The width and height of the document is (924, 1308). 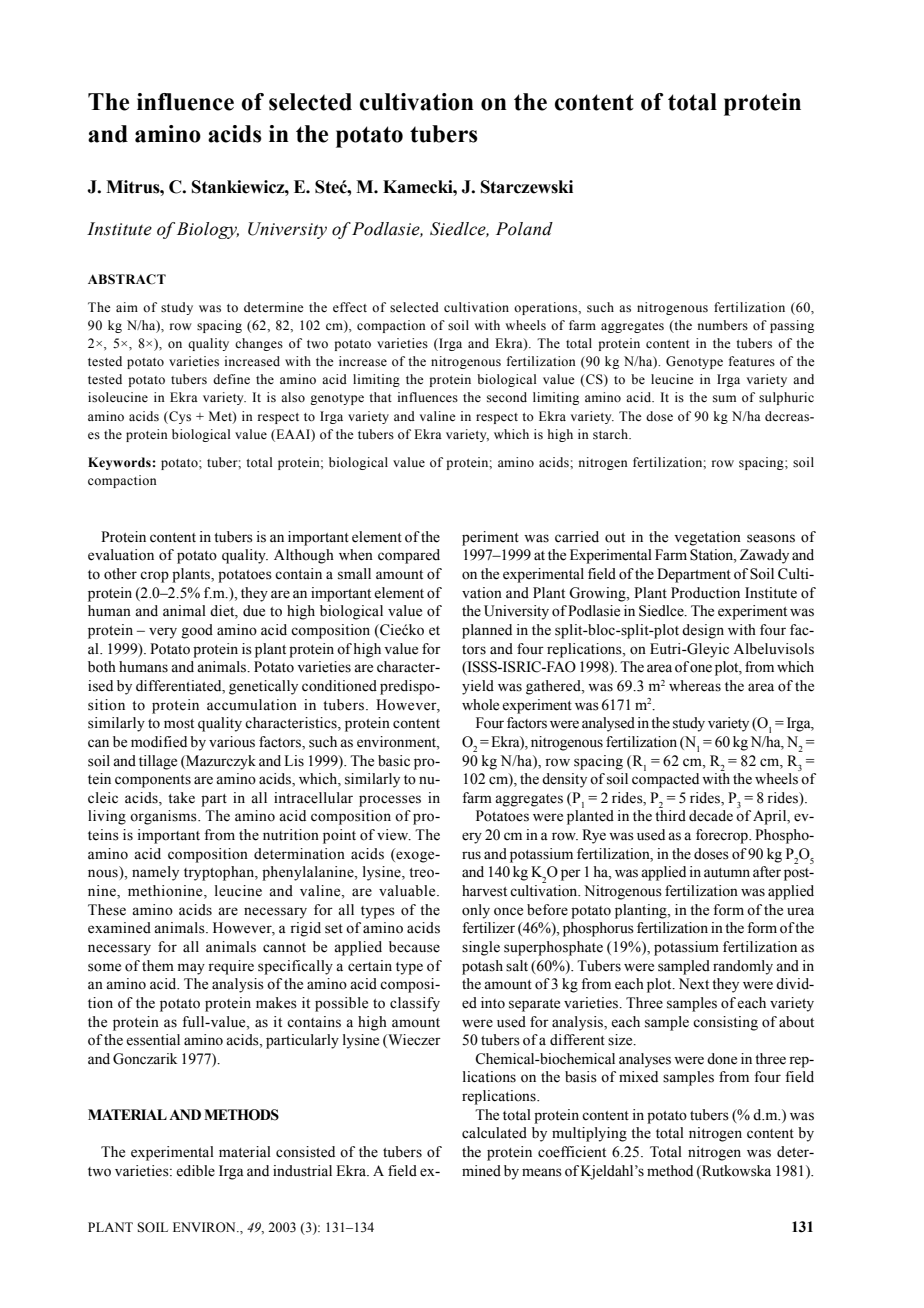 What do you see at coordinates (695, 686) in the document?
I see `whereas` at bounding box center [695, 686].
